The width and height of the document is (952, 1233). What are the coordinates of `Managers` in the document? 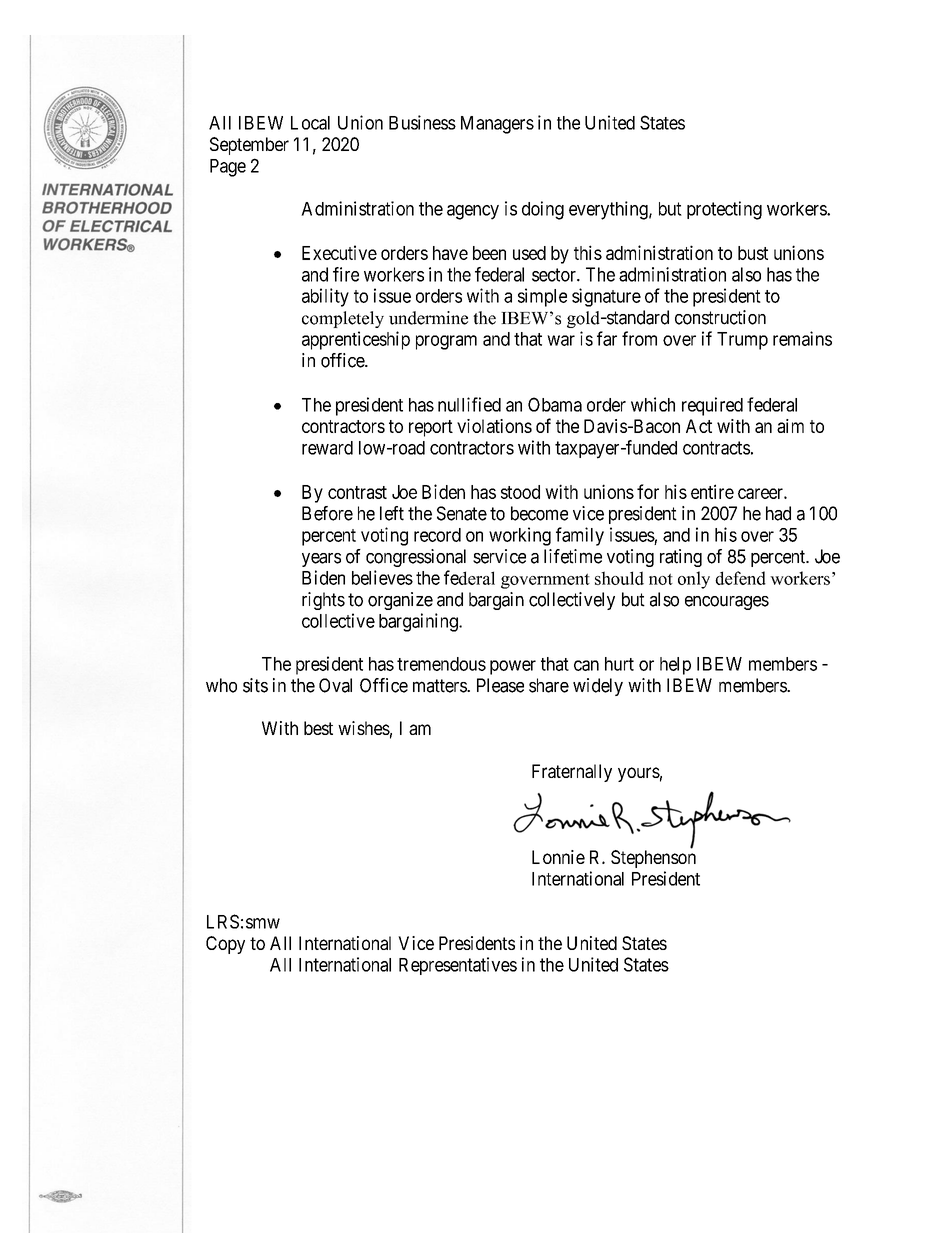 It's located at (497, 125).
